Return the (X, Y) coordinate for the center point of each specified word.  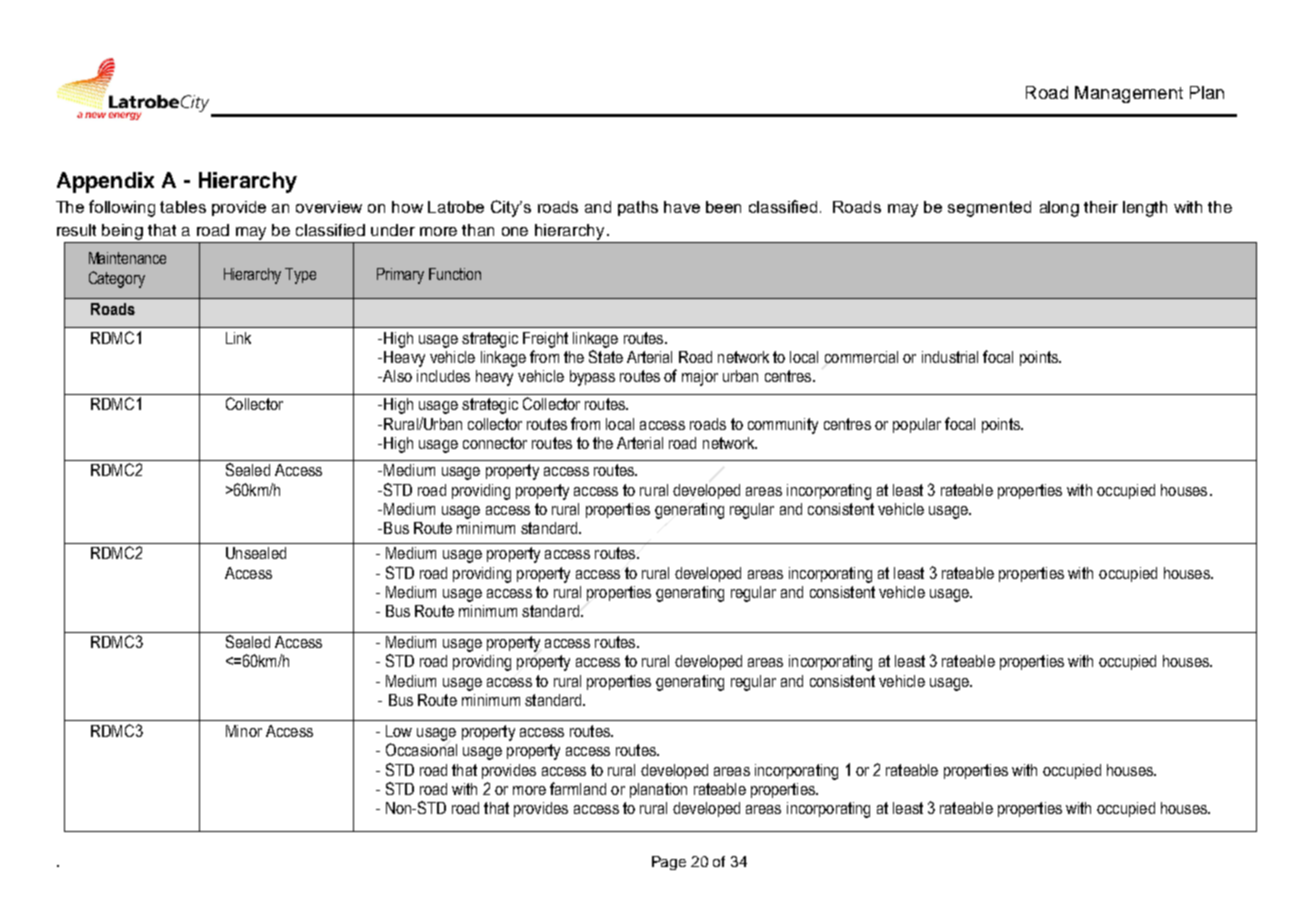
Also (396, 376)
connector (495, 443)
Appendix (105, 182)
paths (638, 208)
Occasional (421, 749)
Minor (244, 731)
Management (1129, 94)
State (606, 356)
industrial (950, 357)
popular (917, 425)
